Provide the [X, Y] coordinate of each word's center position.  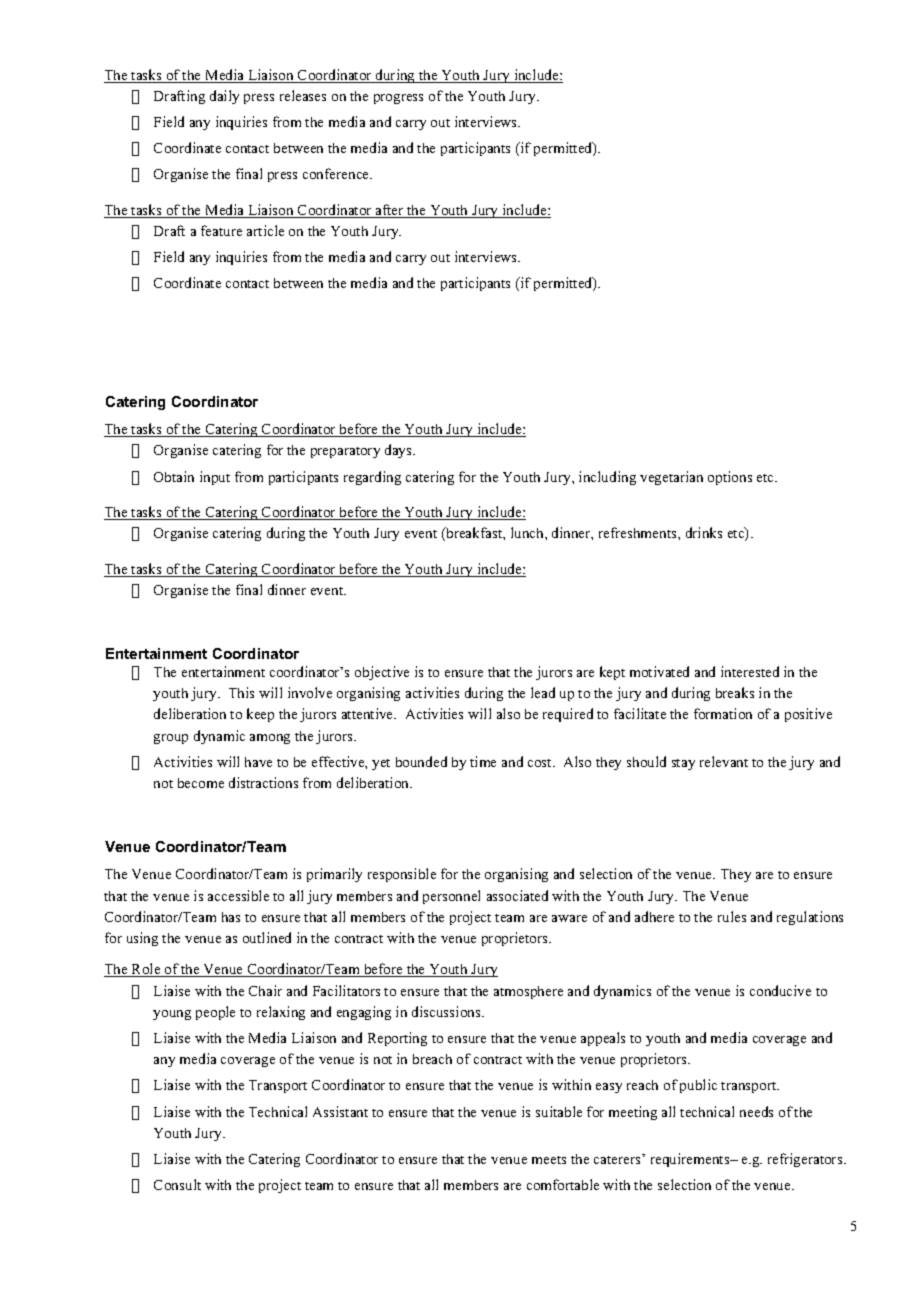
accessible [238, 895]
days [399, 451]
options [730, 478]
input [215, 478]
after [390, 211]
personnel [451, 897]
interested [750, 671]
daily [224, 97]
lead [543, 692]
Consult [177, 1184]
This [241, 692]
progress [398, 99]
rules [732, 916]
